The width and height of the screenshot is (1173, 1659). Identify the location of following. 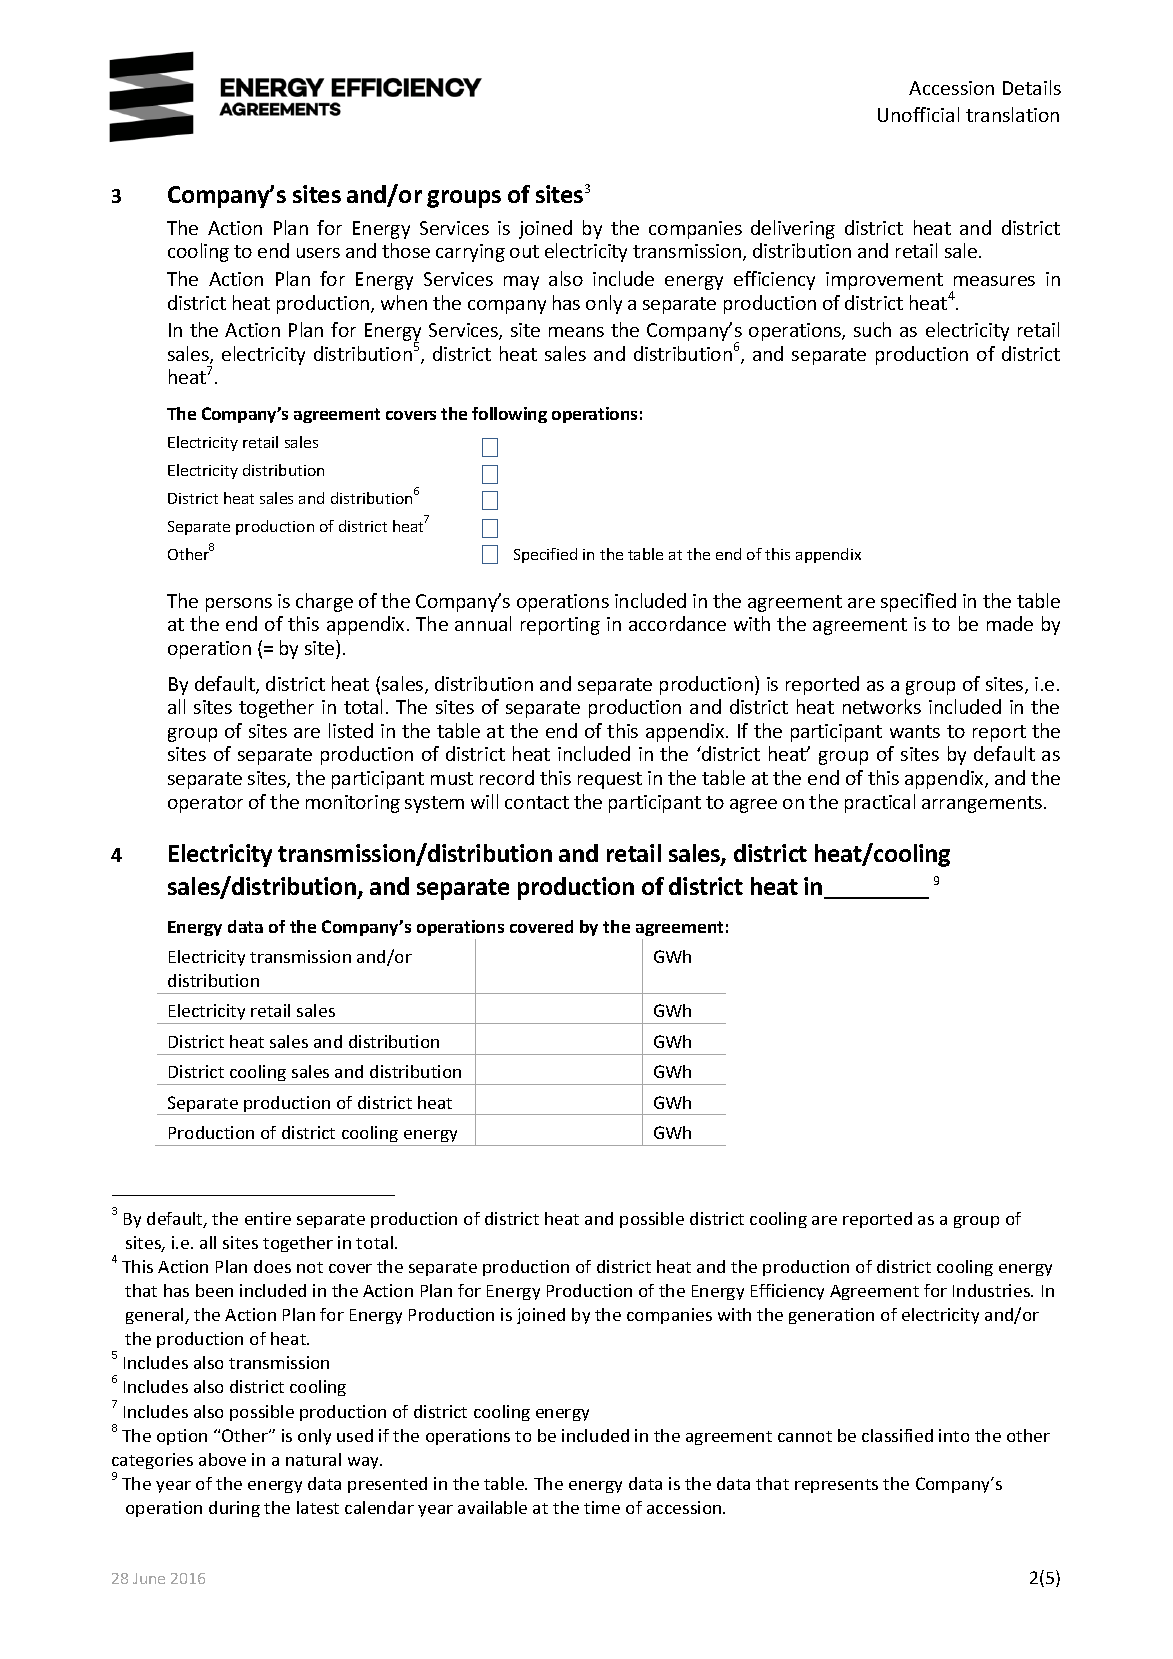
(509, 415).
